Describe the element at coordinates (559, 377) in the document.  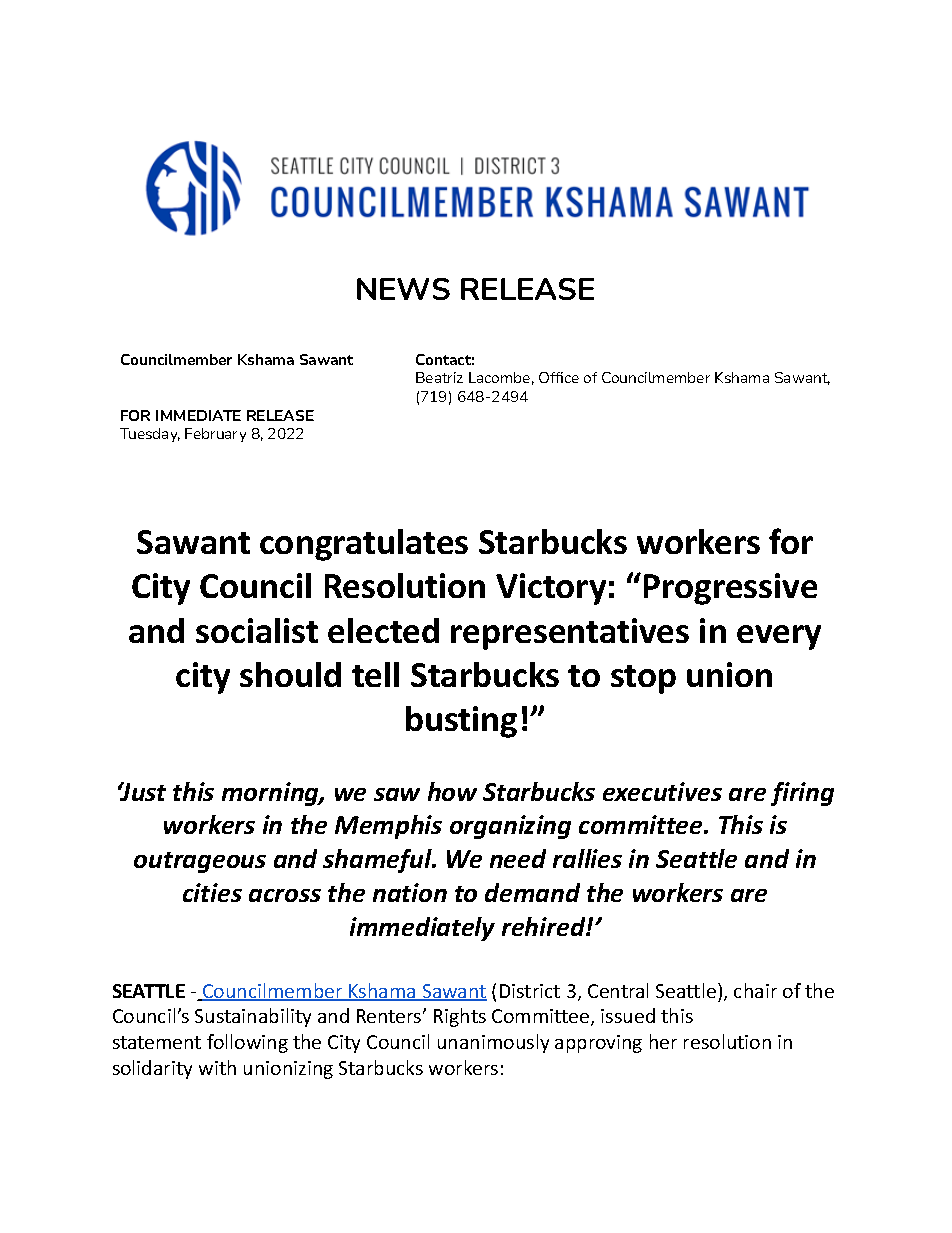
I see `Office` at that location.
